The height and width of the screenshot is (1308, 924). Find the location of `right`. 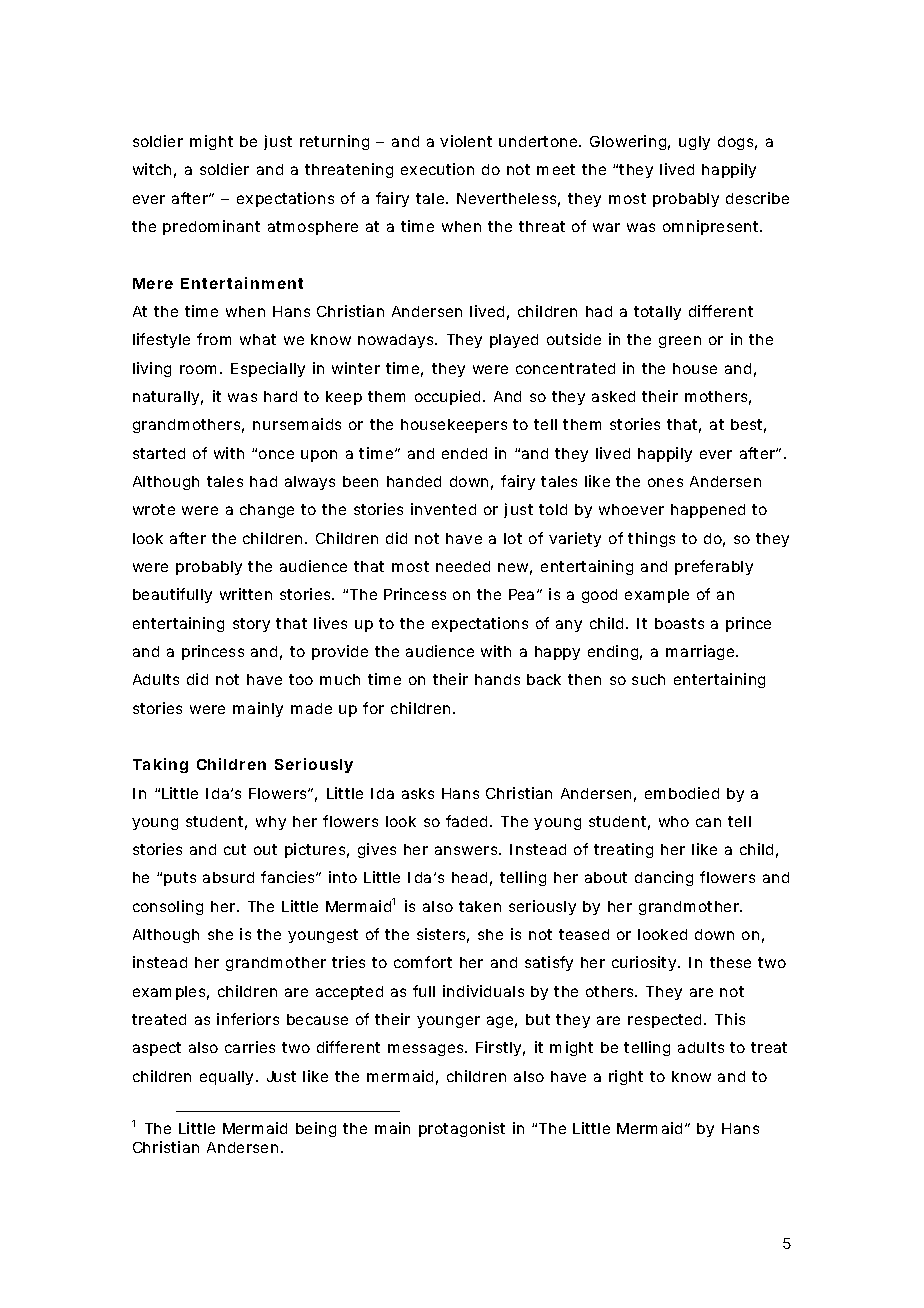

right is located at coordinates (626, 1077).
